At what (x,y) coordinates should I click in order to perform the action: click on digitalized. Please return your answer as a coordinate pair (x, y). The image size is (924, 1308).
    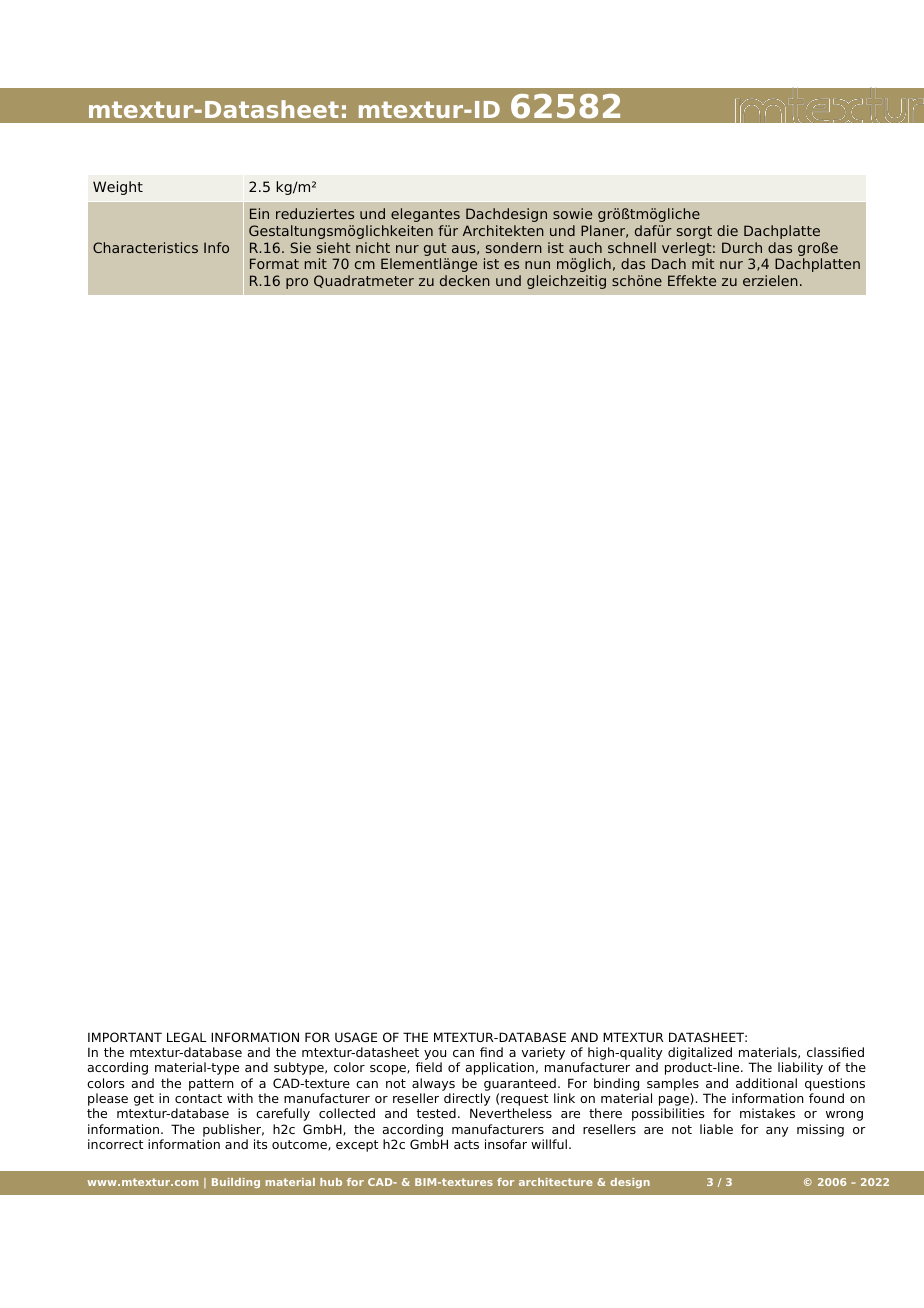
    Looking at the image, I should click on (700, 1055).
